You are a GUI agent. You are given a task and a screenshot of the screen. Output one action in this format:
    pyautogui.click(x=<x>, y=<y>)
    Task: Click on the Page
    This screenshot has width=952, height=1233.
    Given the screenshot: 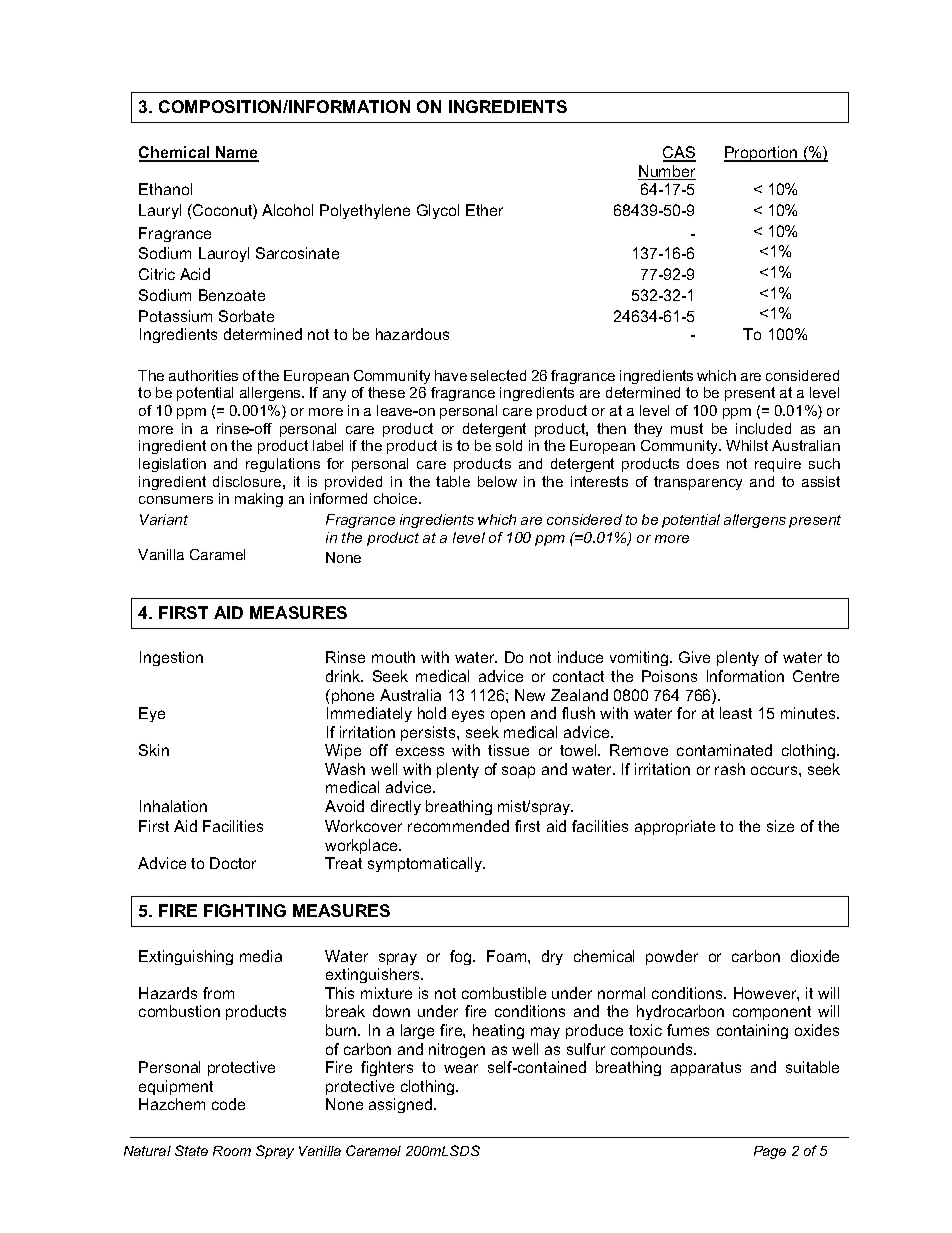 What is the action you would take?
    pyautogui.click(x=770, y=1152)
